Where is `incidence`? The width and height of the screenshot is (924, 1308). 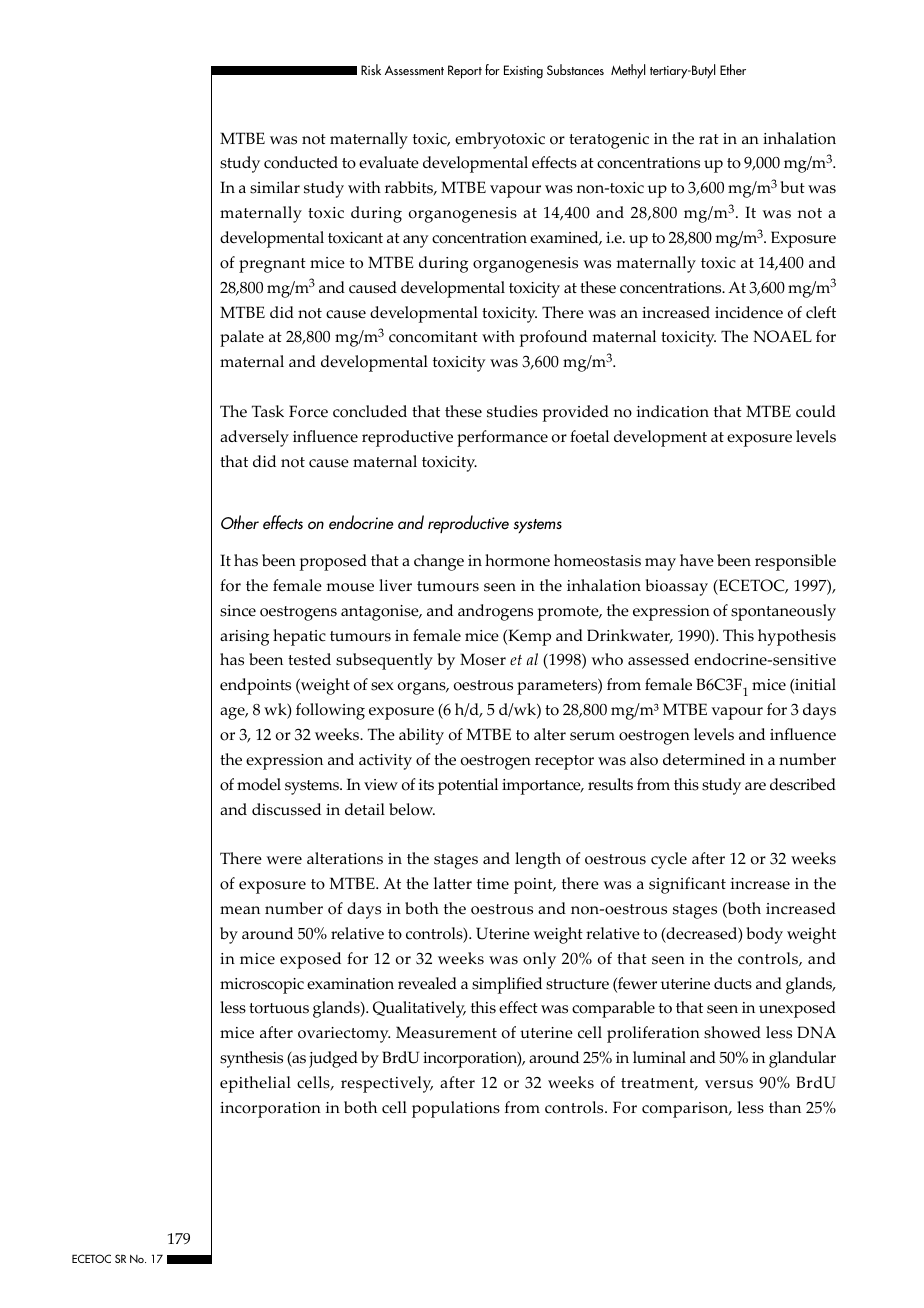
incidence is located at coordinates (749, 312).
